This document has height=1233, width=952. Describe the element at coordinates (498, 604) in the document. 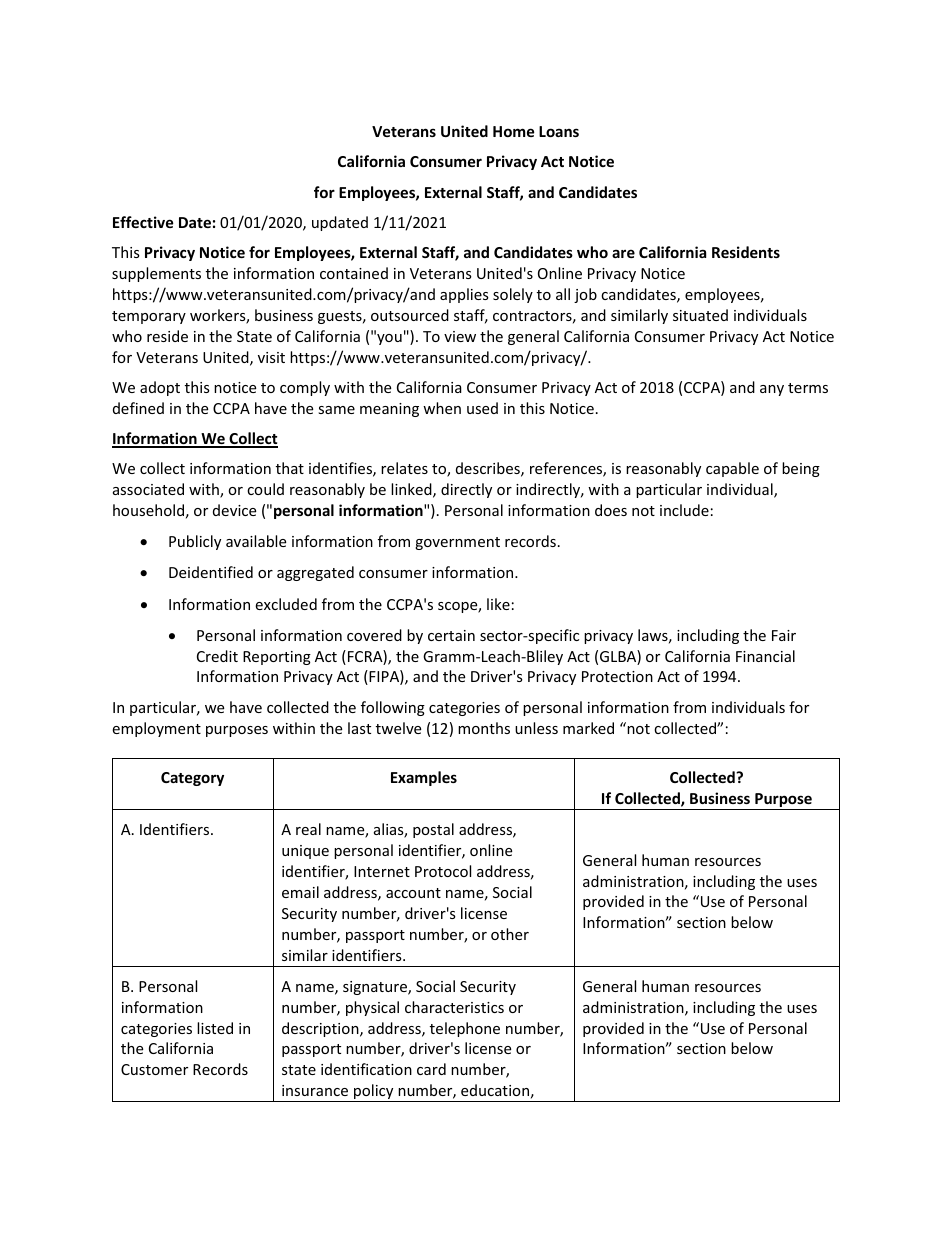

I see `like` at that location.
